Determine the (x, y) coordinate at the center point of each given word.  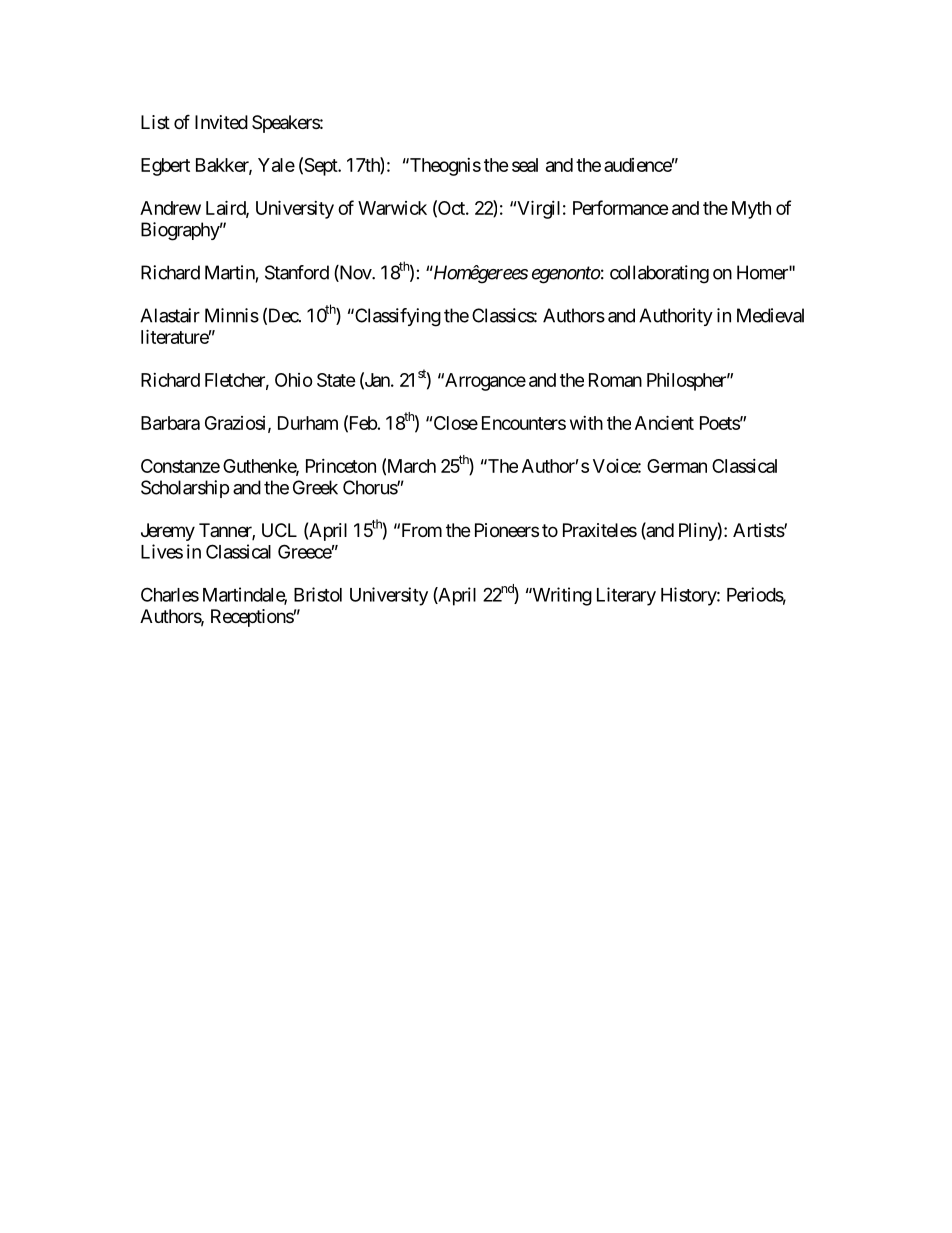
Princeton (341, 466)
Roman (615, 380)
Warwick (392, 208)
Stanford (297, 272)
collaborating (659, 274)
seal (525, 165)
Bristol (318, 594)
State (336, 380)
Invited (221, 122)
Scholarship (185, 489)
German (677, 466)
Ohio (294, 380)
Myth (751, 210)
